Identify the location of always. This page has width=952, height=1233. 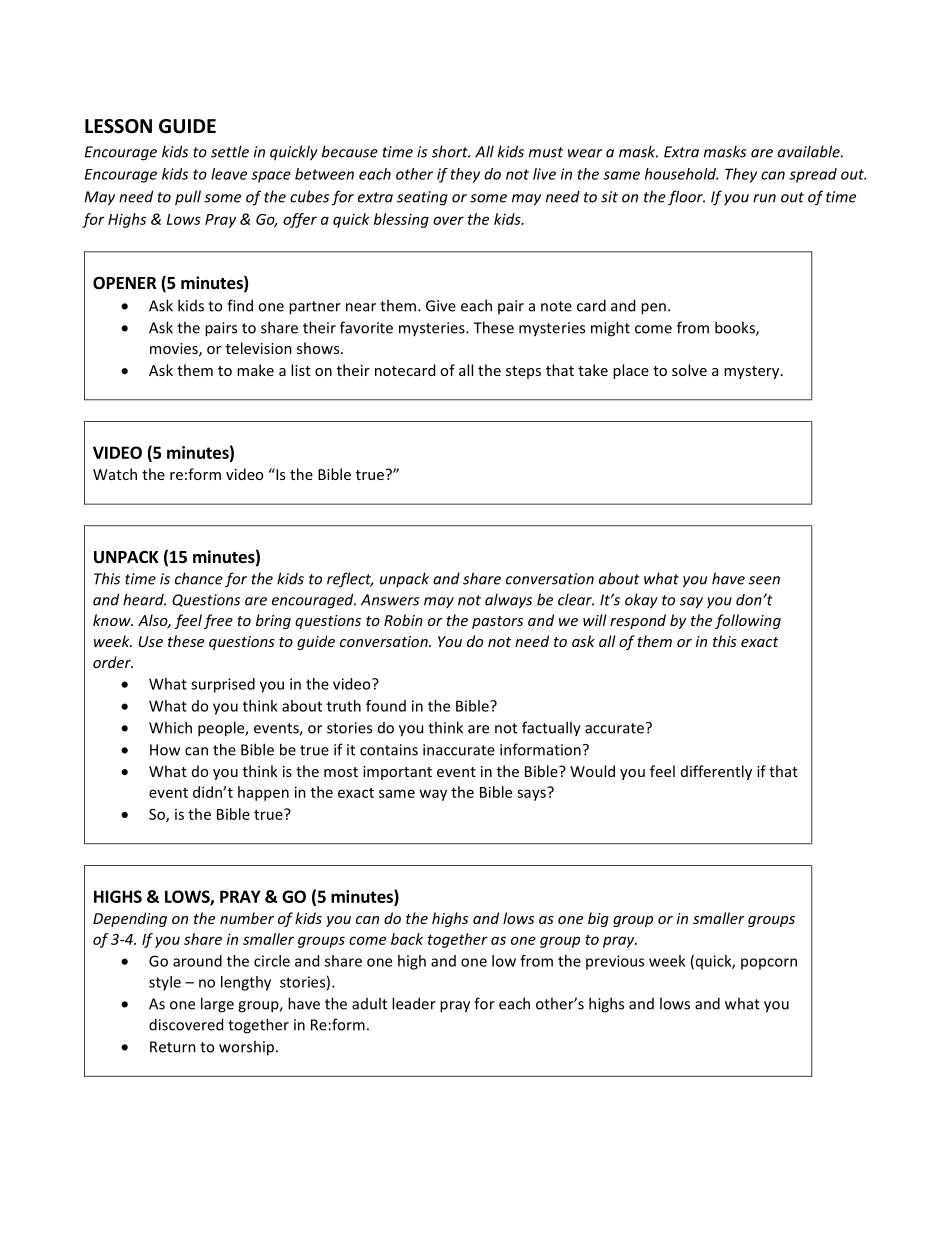
(508, 601).
